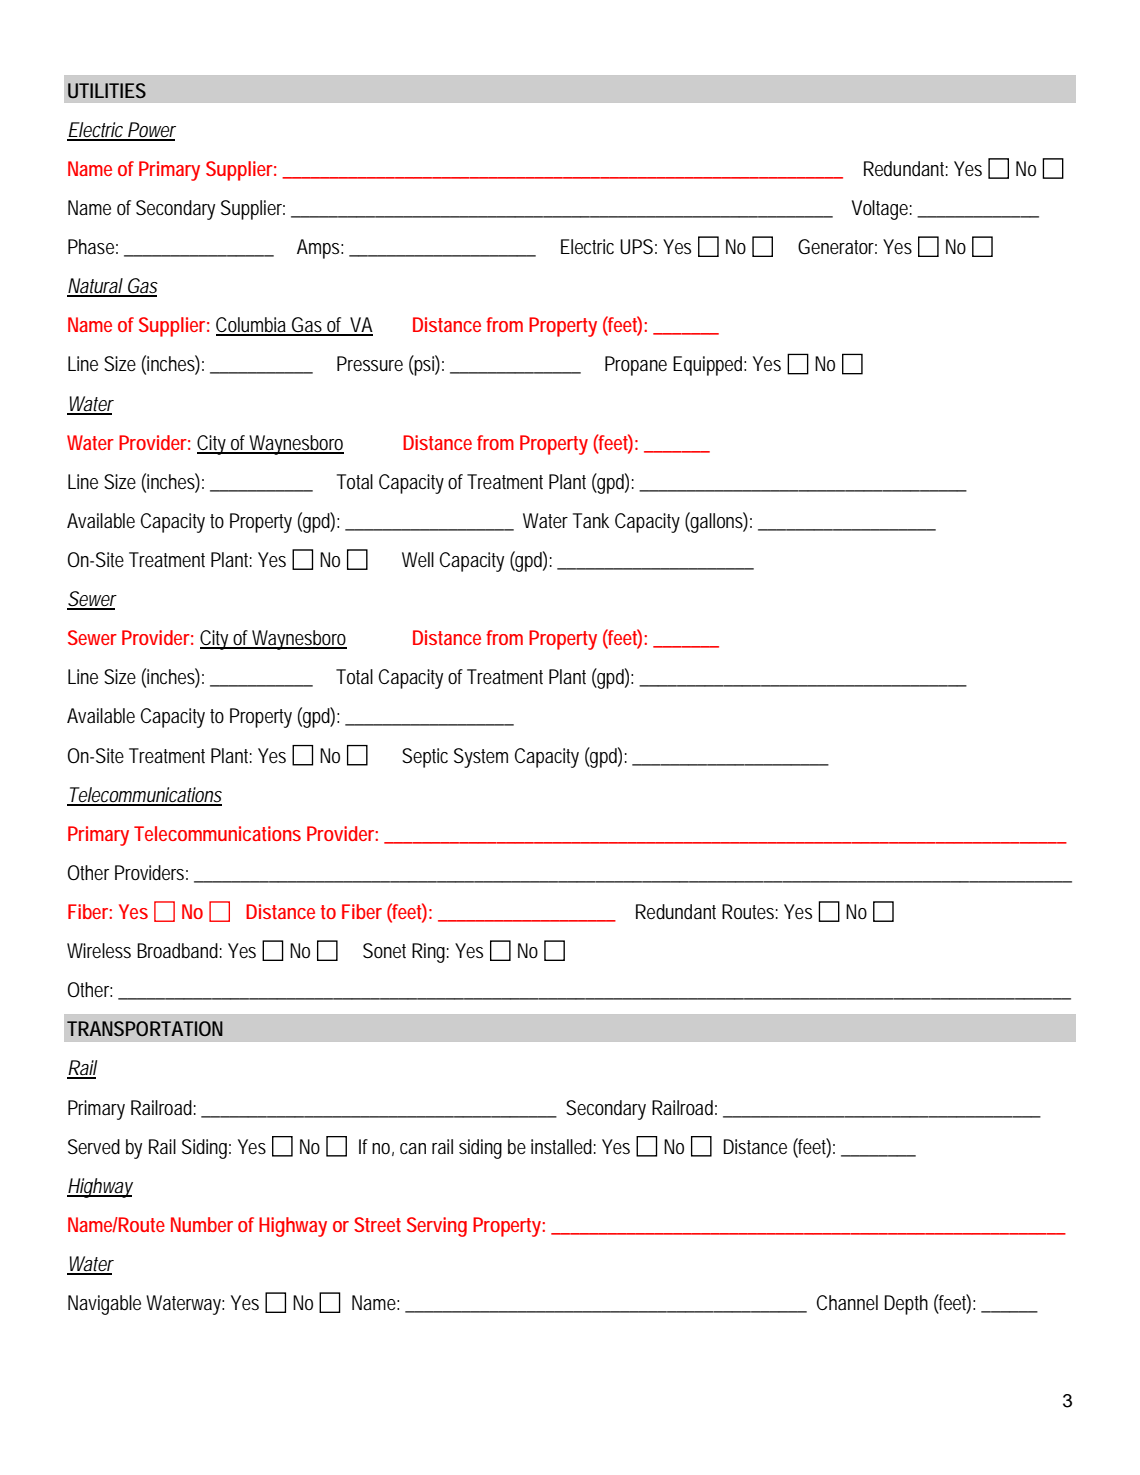 The width and height of the screenshot is (1140, 1475). Describe the element at coordinates (481, 758) in the screenshot. I see `System` at that location.
